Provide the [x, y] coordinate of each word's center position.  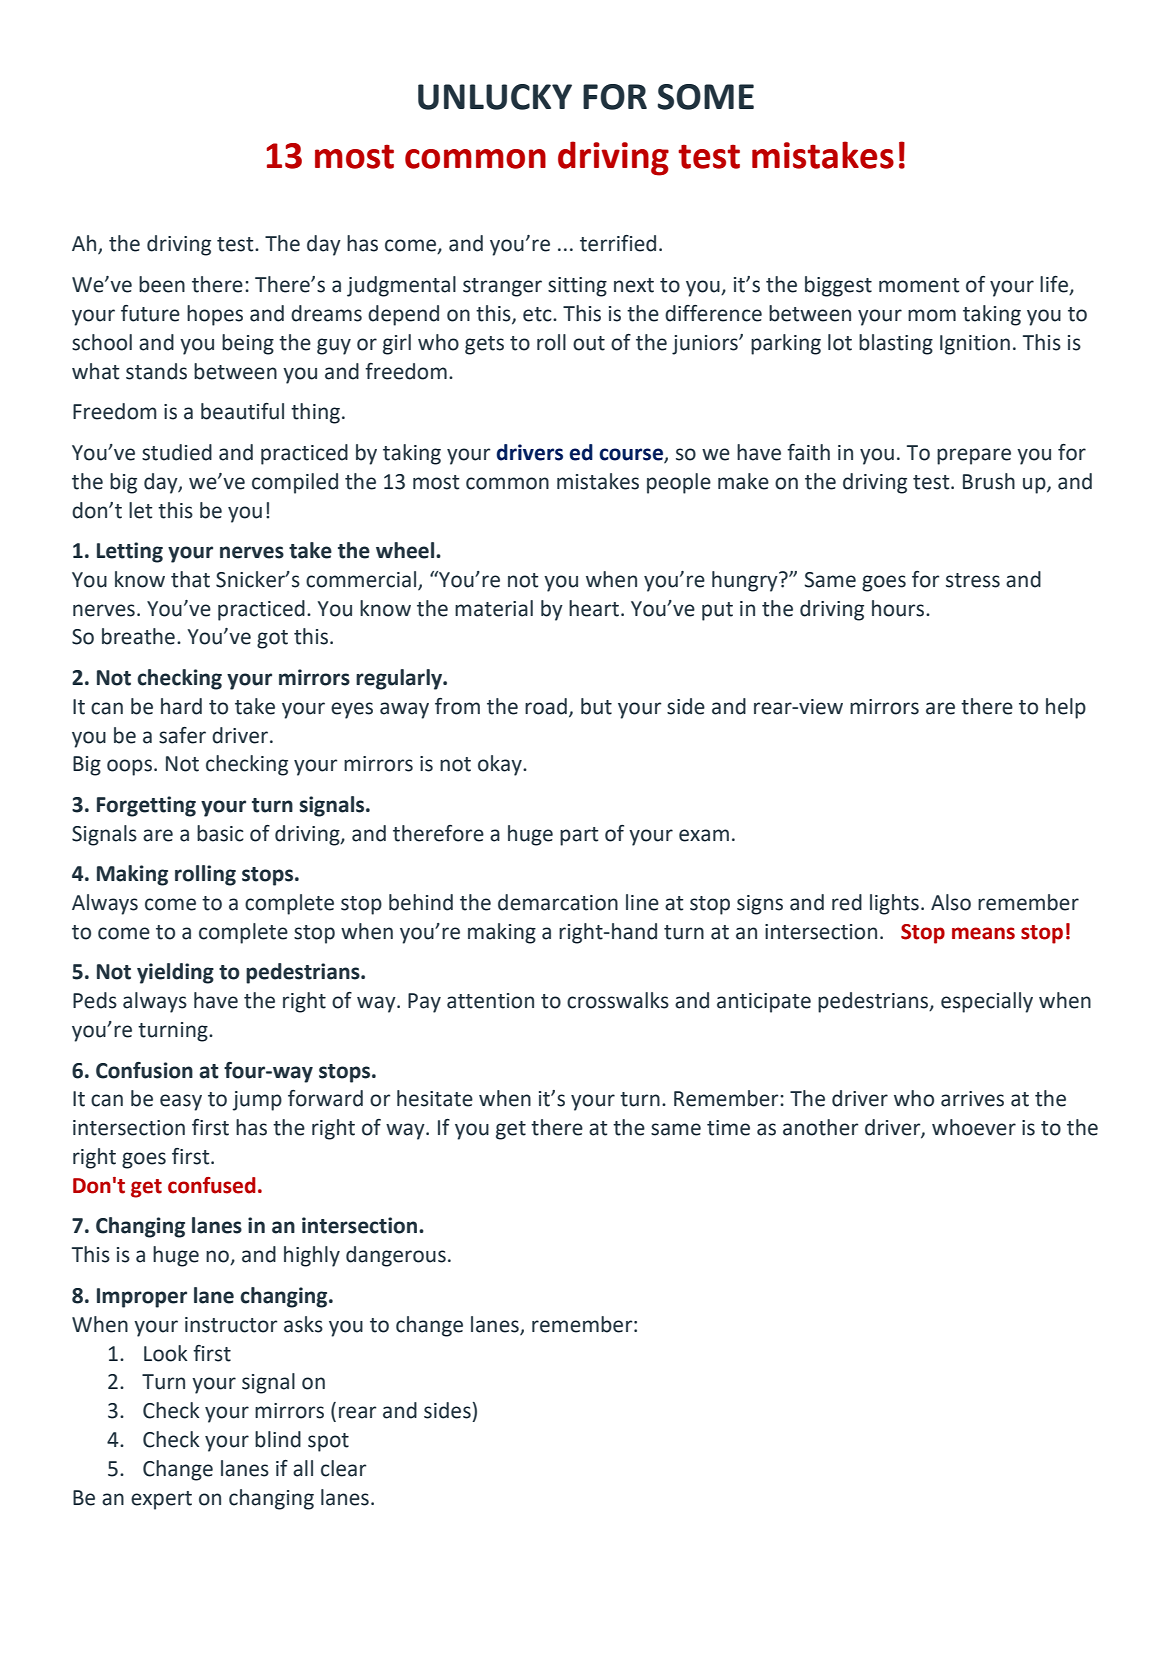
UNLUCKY [495, 97]
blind [278, 1439]
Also [951, 902]
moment [919, 285]
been [162, 284]
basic [220, 833]
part [579, 836]
